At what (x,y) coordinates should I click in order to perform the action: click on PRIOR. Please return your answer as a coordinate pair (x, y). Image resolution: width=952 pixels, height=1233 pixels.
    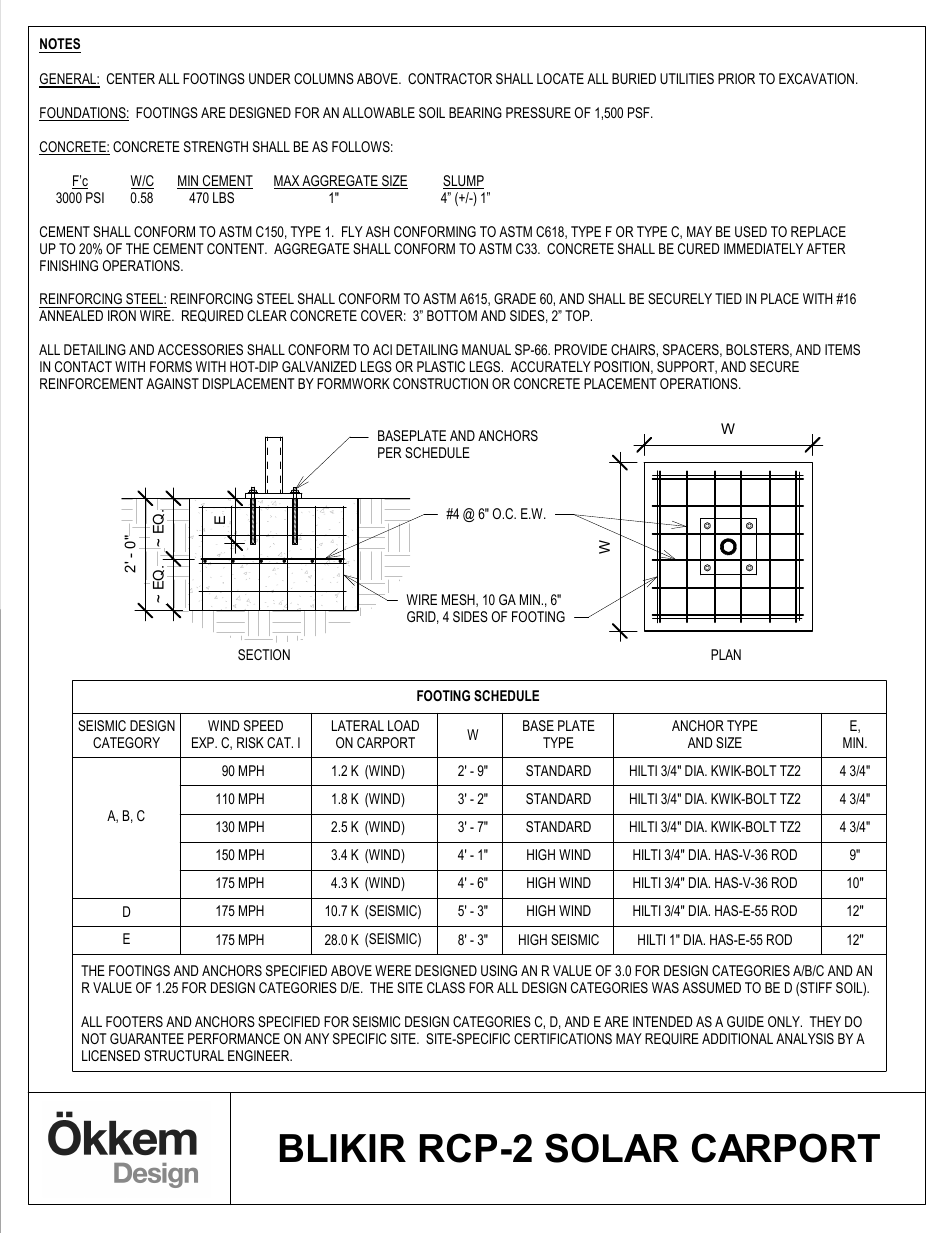
    Looking at the image, I should click on (736, 78).
